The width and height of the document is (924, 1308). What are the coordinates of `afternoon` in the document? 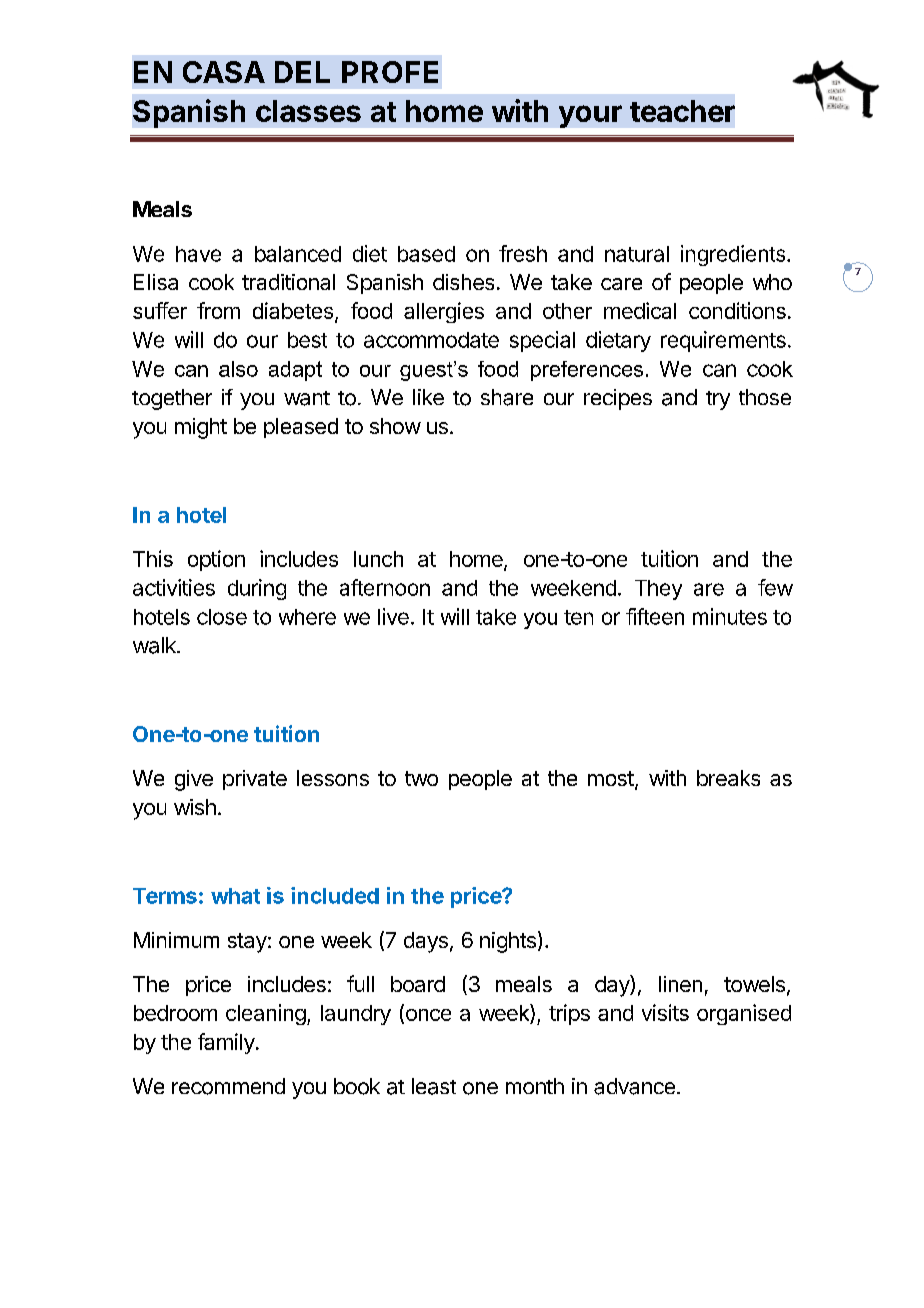 It's located at (385, 587).
